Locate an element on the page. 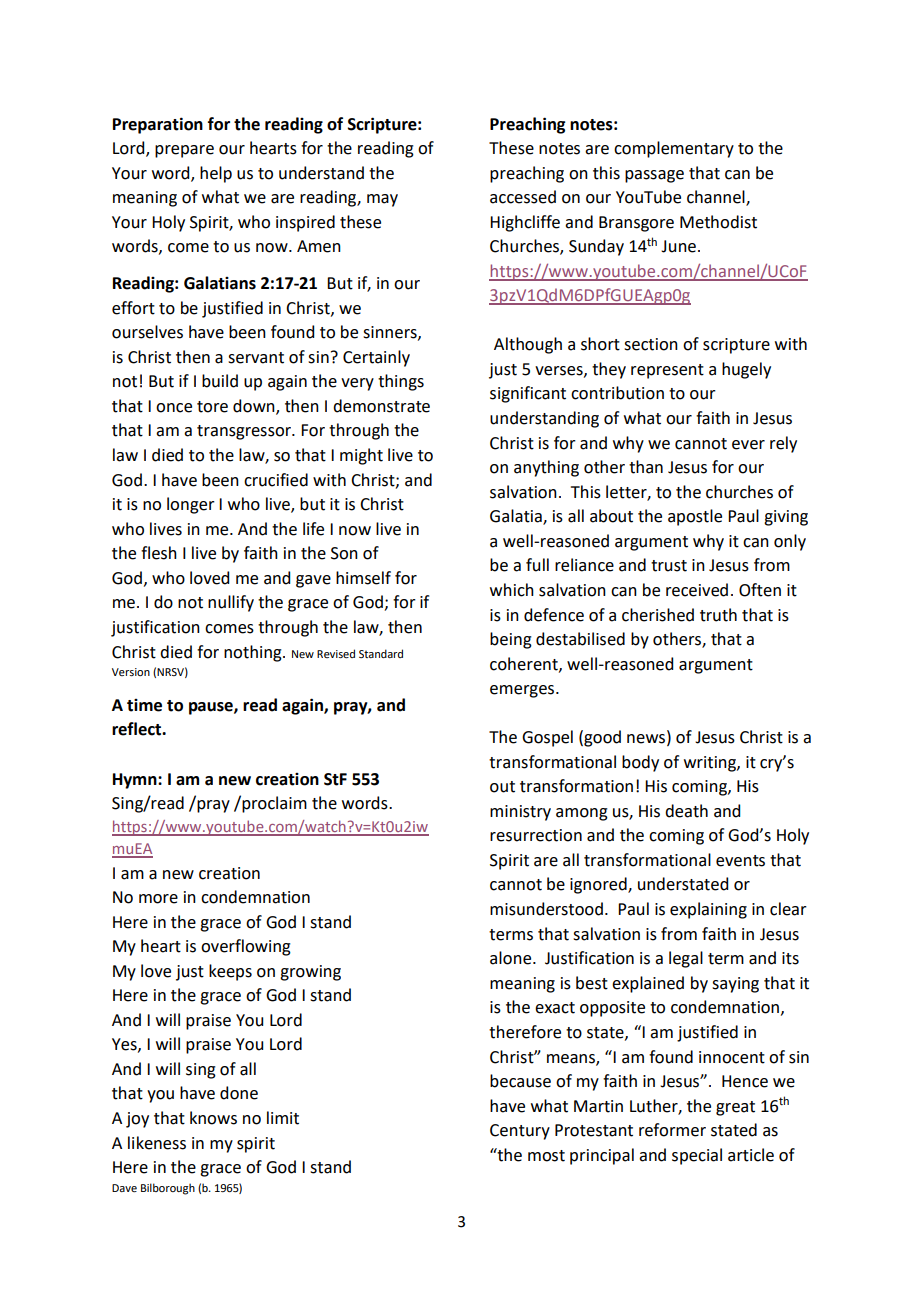 Image resolution: width=924 pixels, height=1307 pixels. Hymn is located at coordinates (136, 781).
